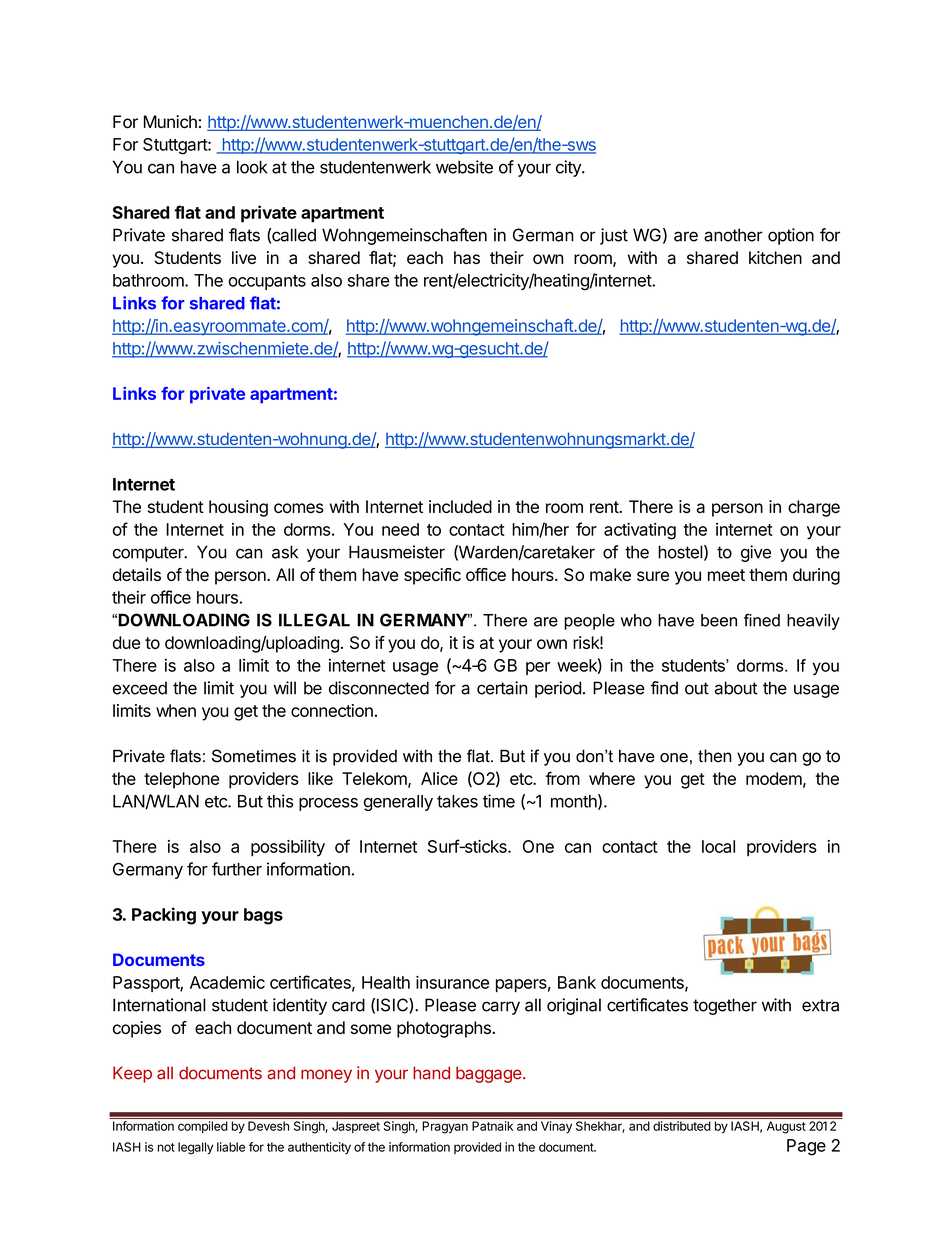 Image resolution: width=952 pixels, height=1233 pixels. I want to click on certain, so click(502, 688).
